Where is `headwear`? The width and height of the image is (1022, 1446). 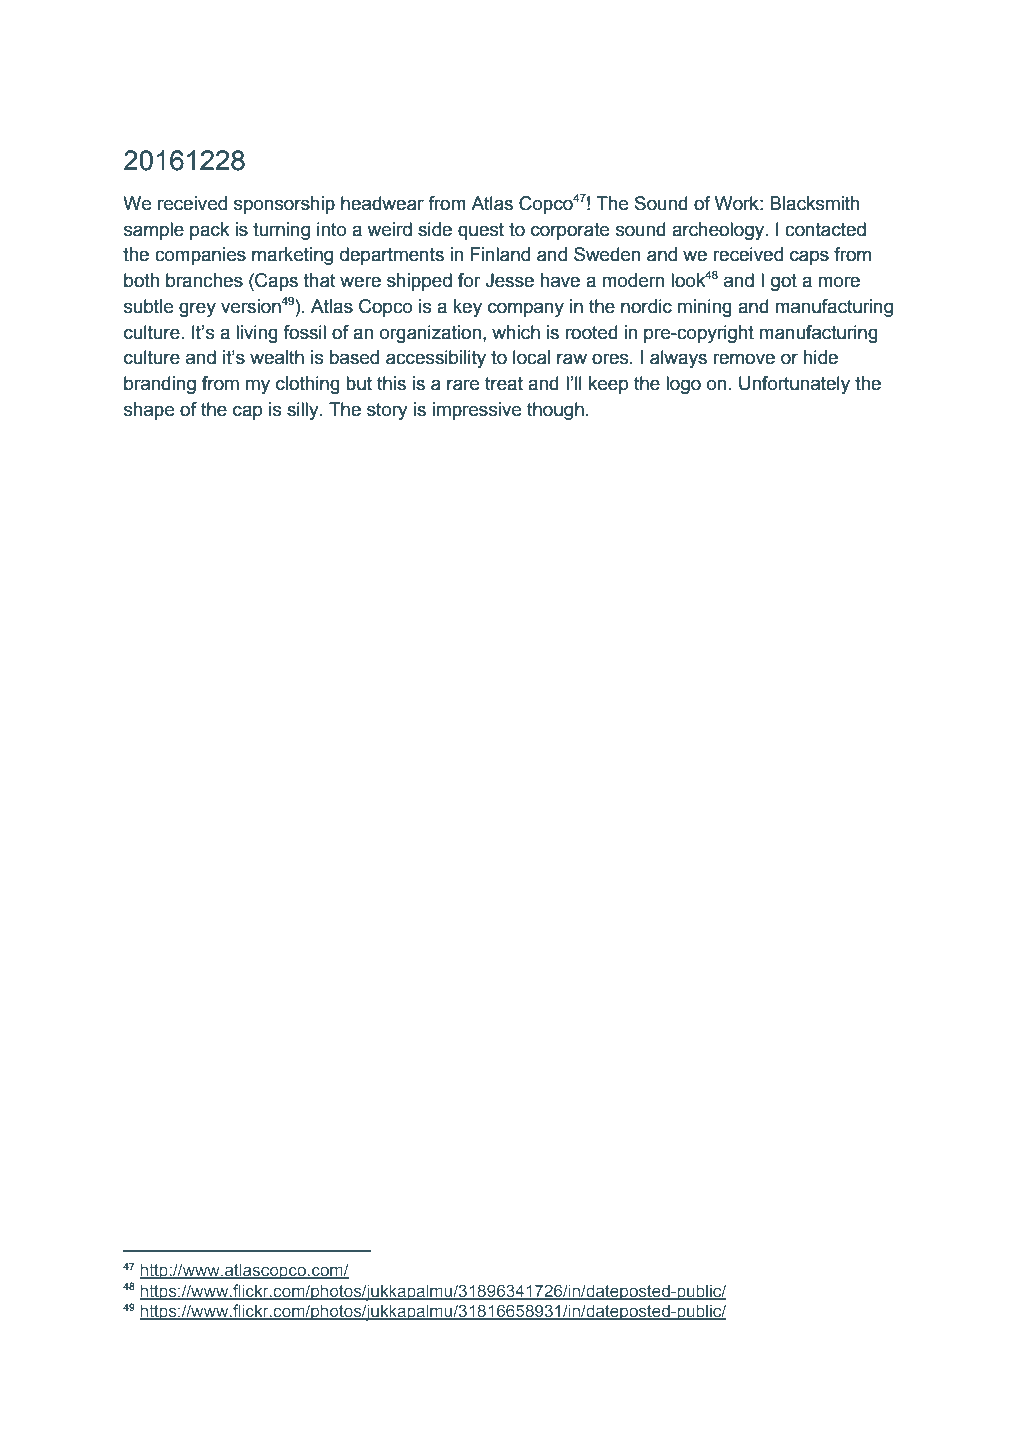 headwear is located at coordinates (382, 203).
